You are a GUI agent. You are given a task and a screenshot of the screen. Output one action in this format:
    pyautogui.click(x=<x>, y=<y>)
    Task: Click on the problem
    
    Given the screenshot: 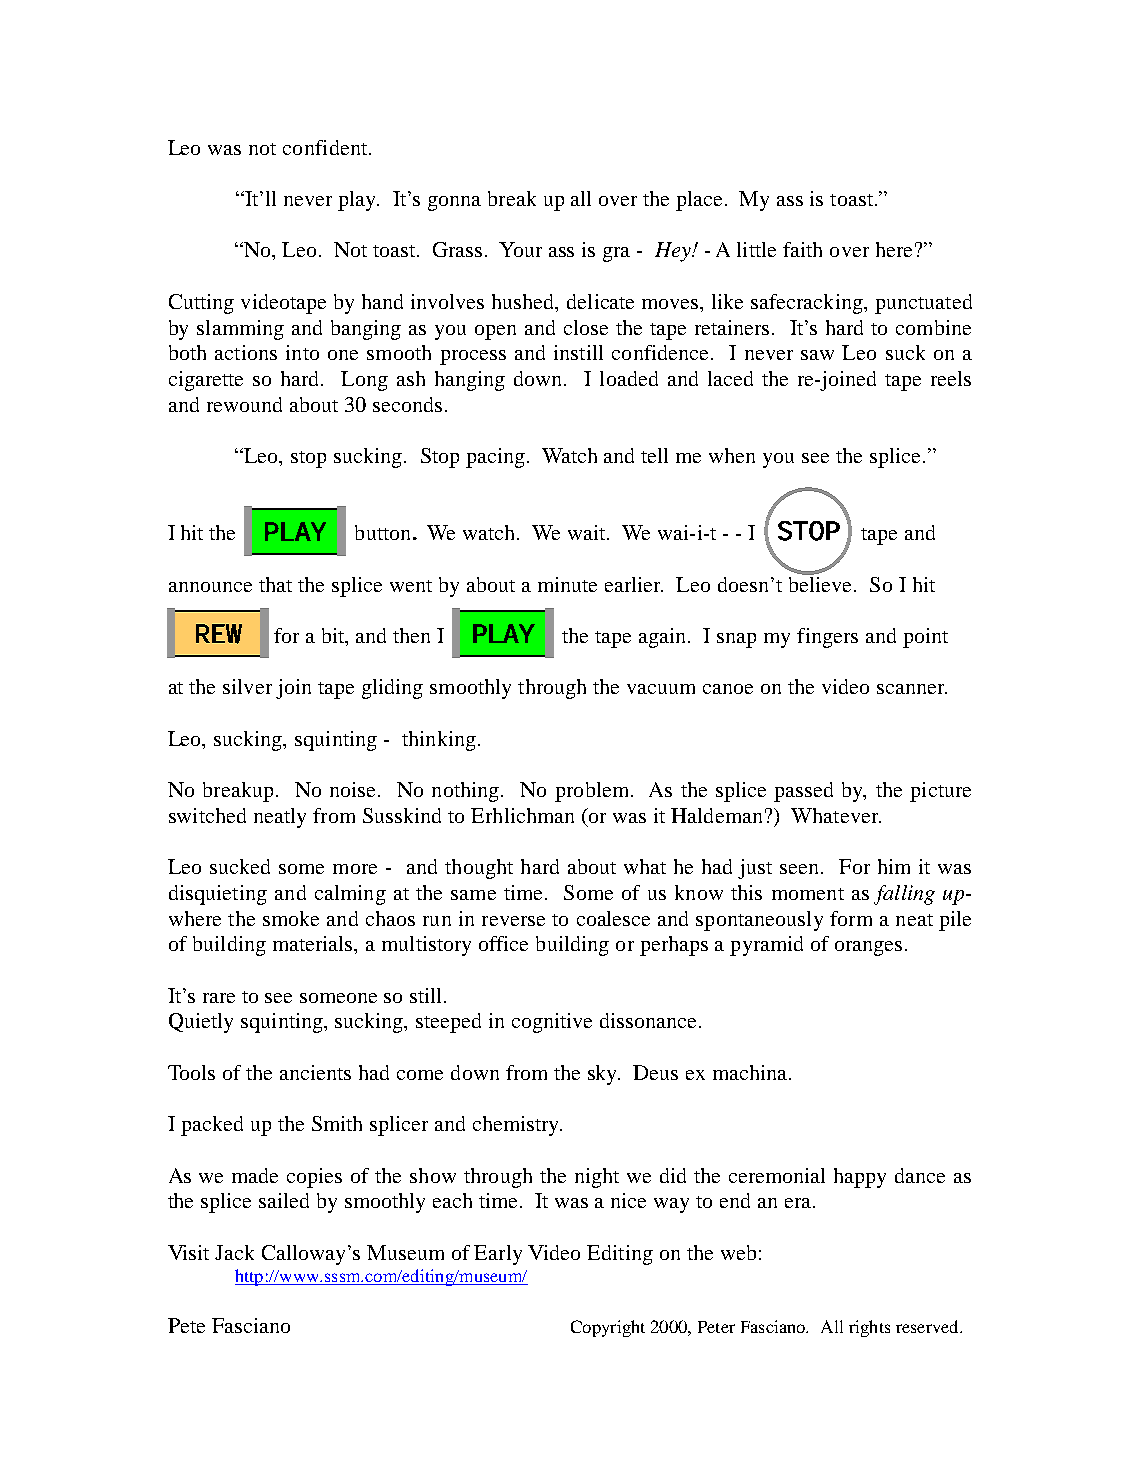 What is the action you would take?
    pyautogui.click(x=593, y=792)
